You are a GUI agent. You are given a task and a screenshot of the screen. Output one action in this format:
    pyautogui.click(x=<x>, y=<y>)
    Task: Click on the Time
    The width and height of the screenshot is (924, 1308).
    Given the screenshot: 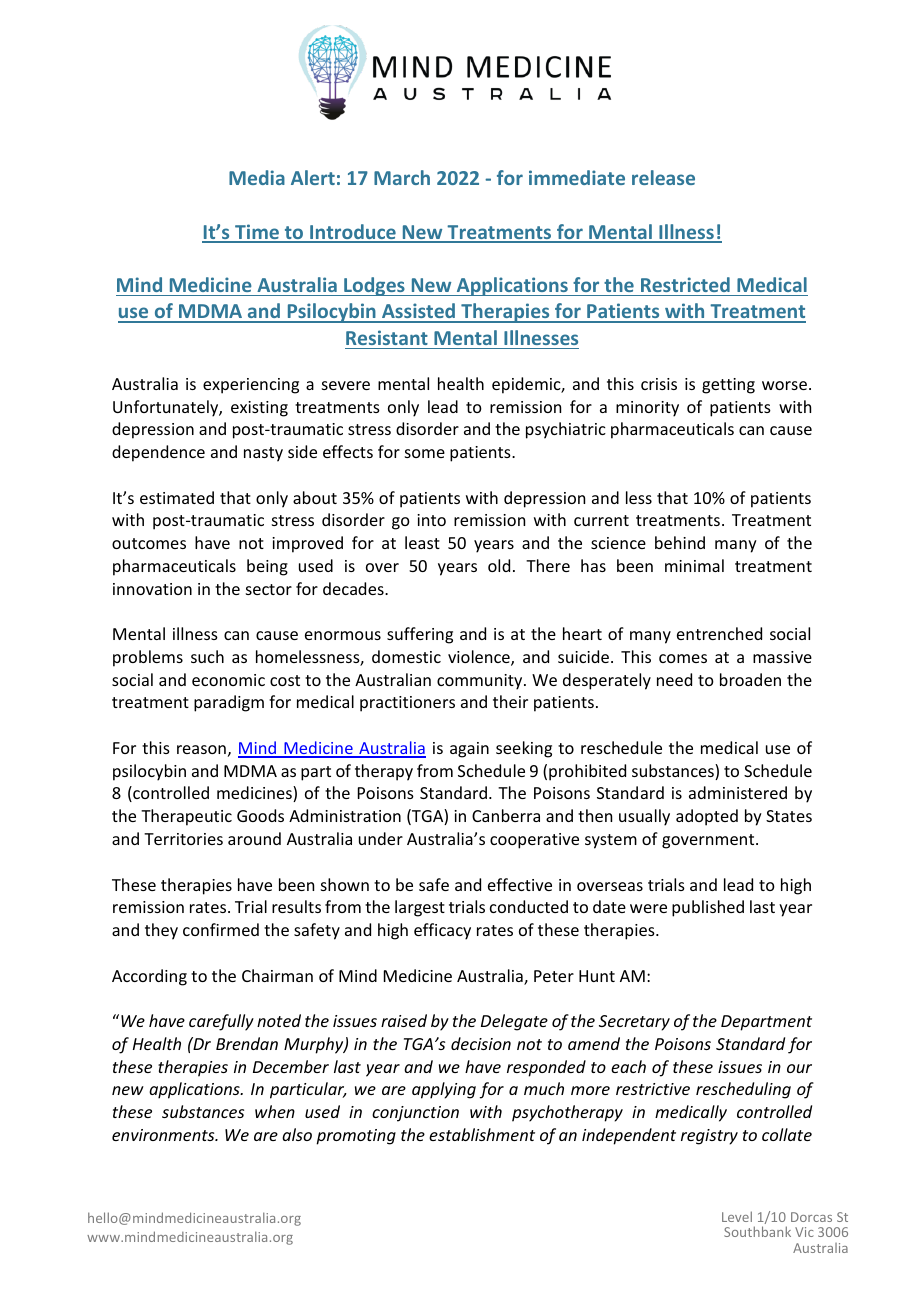 What is the action you would take?
    pyautogui.click(x=257, y=233)
